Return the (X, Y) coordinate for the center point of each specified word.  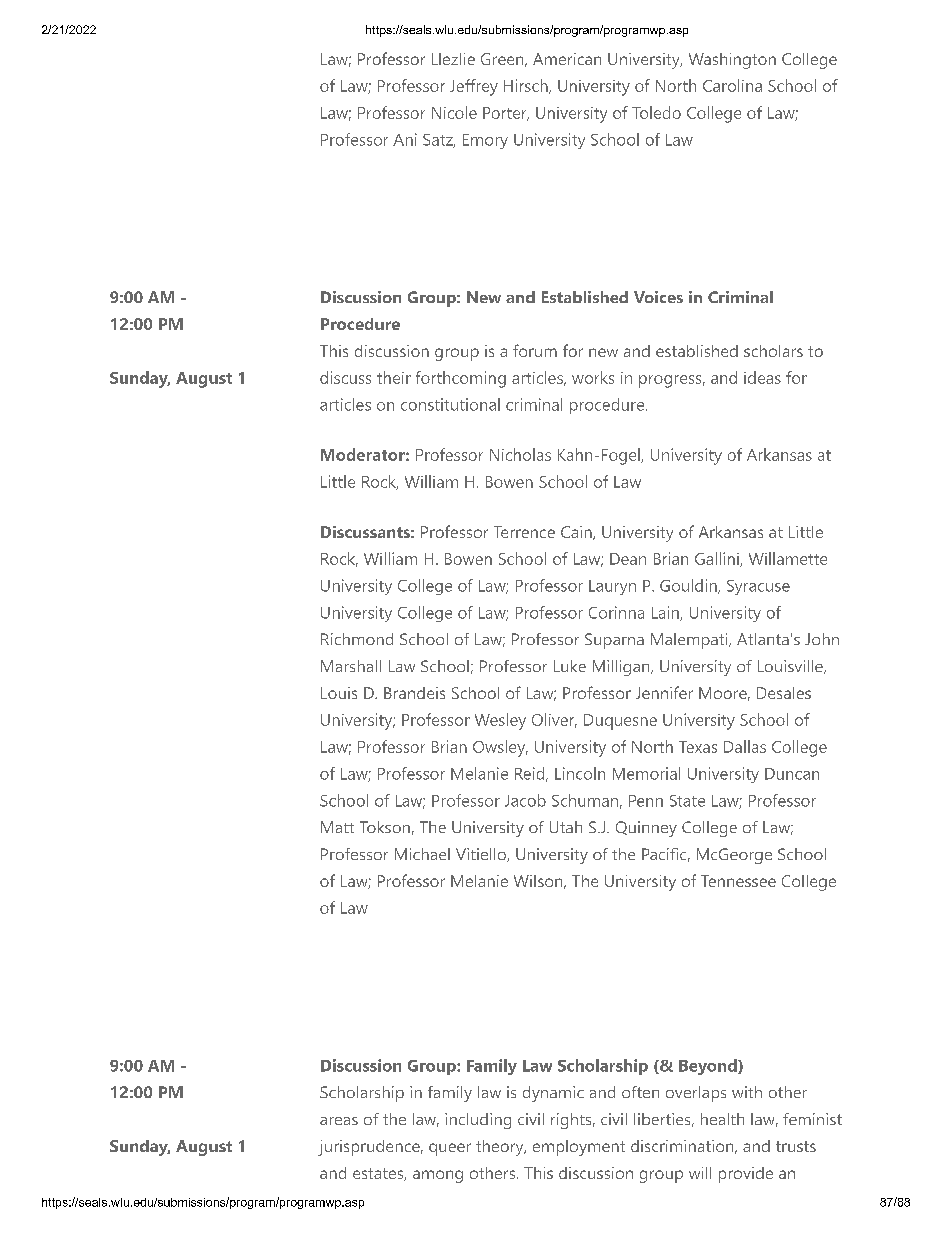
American (567, 59)
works (593, 377)
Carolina (732, 85)
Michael (422, 854)
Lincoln (580, 773)
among (438, 1176)
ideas (762, 377)
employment (579, 1148)
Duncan (792, 774)
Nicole (454, 112)
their (394, 377)
